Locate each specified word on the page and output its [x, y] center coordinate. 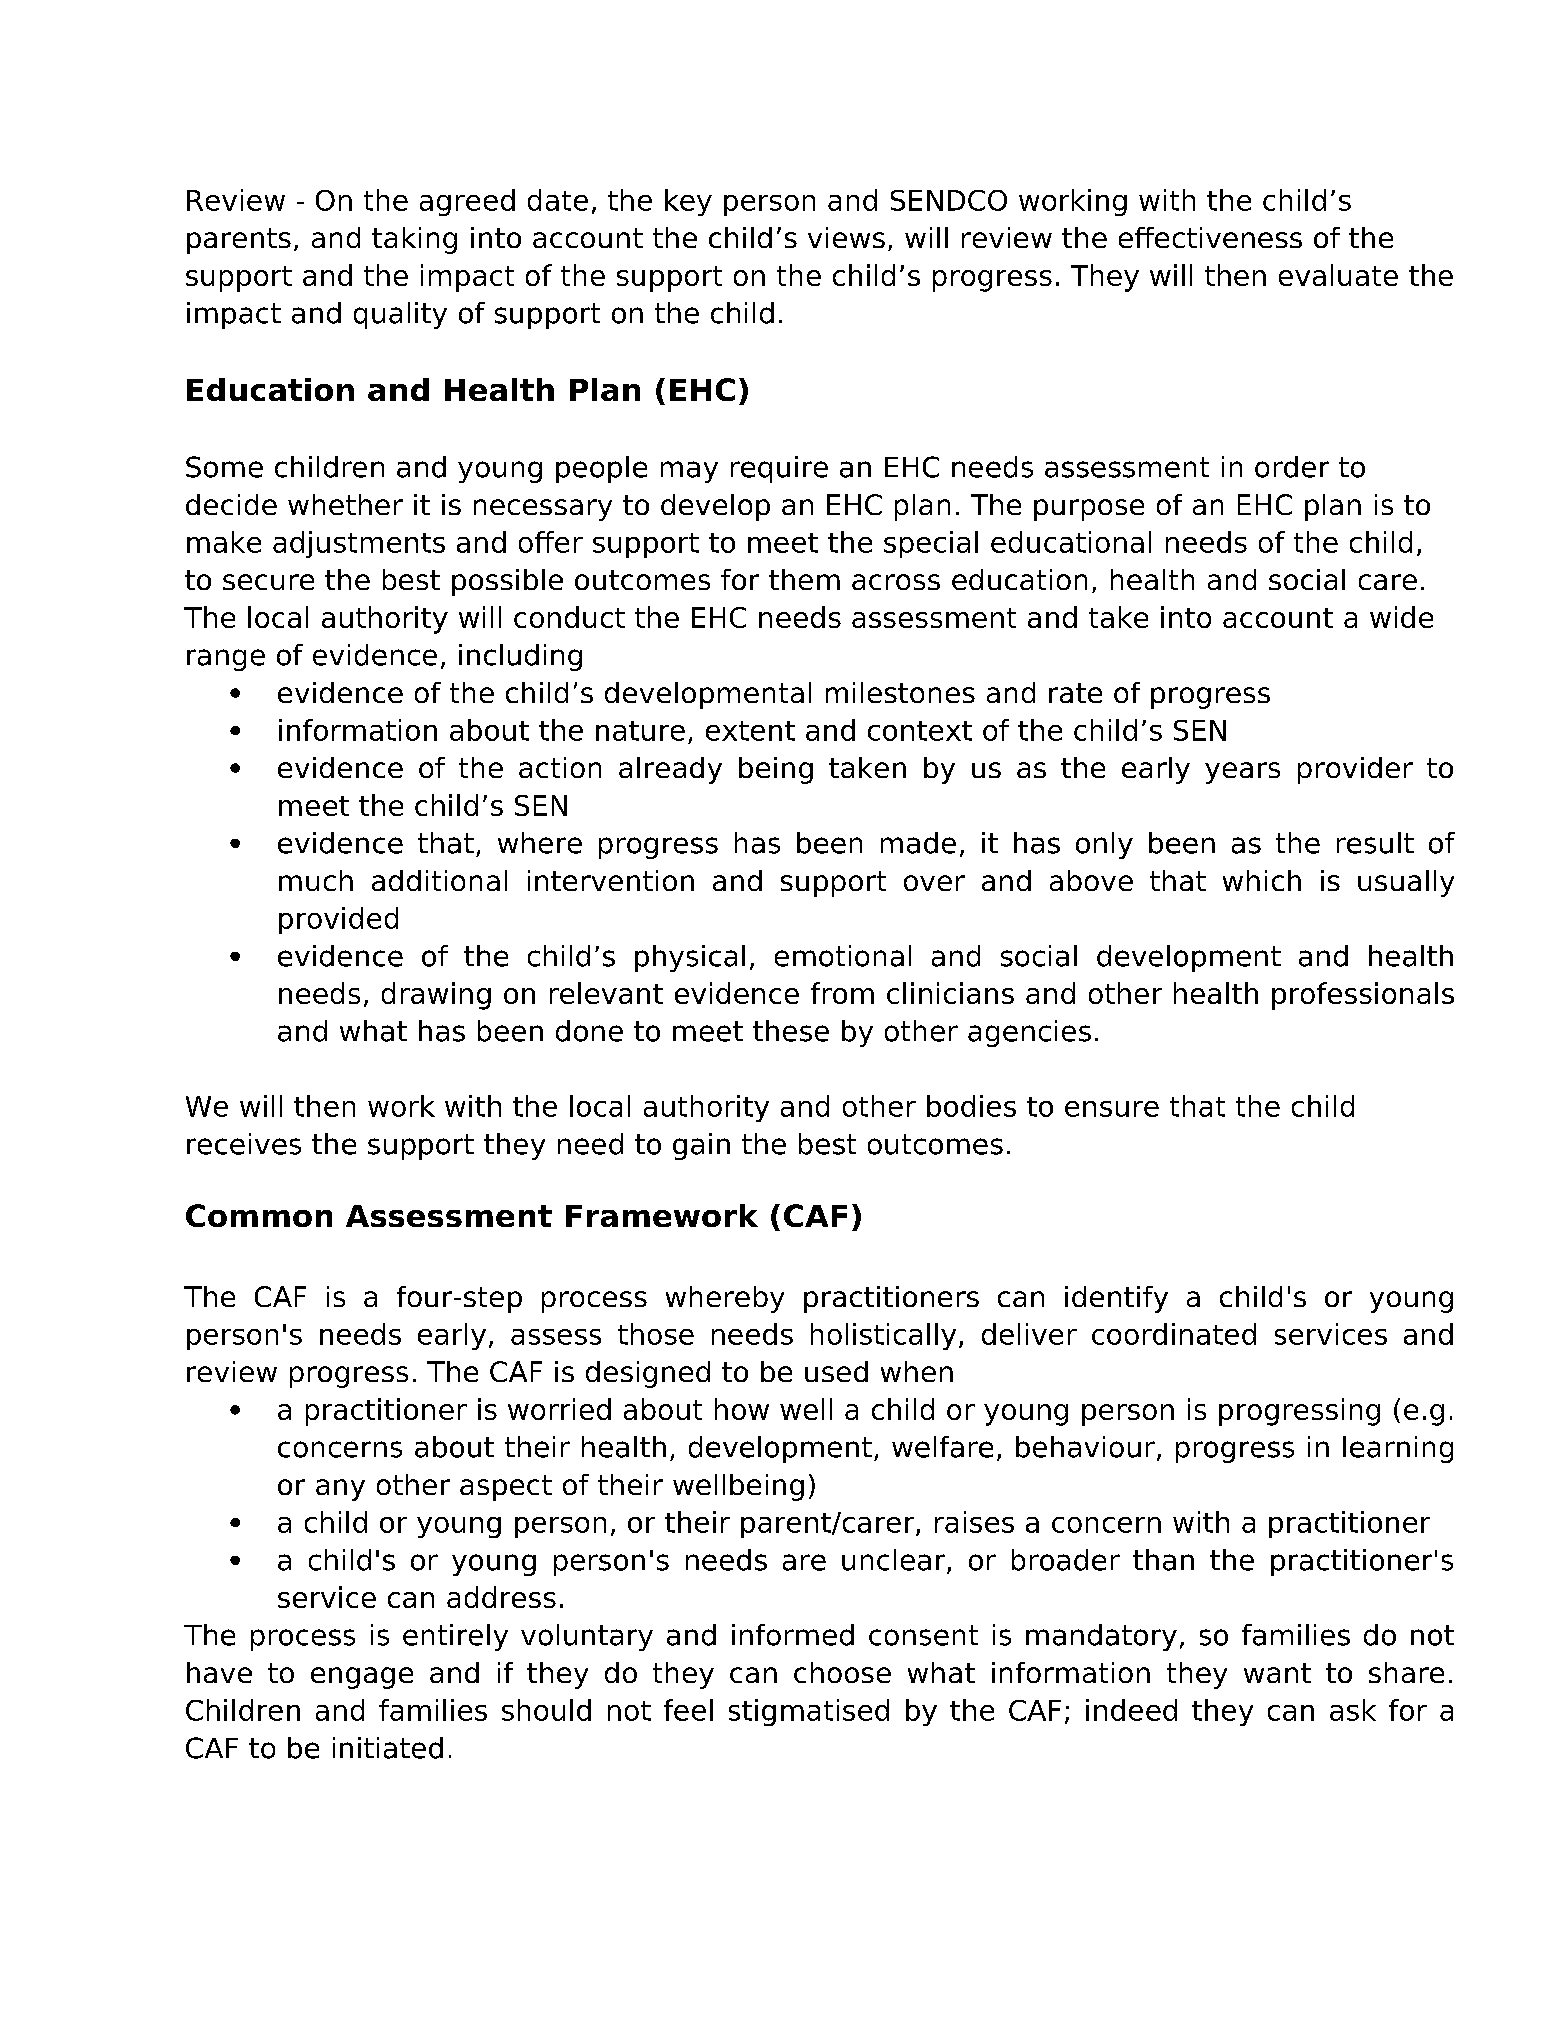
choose [842, 1672]
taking [414, 240]
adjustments [359, 544]
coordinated [1174, 1334]
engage [362, 1678]
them [804, 579]
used [836, 1371]
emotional [843, 956]
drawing [436, 996]
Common [259, 1215]
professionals [1363, 996]
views [846, 237]
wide [1401, 617]
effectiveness [1210, 237]
